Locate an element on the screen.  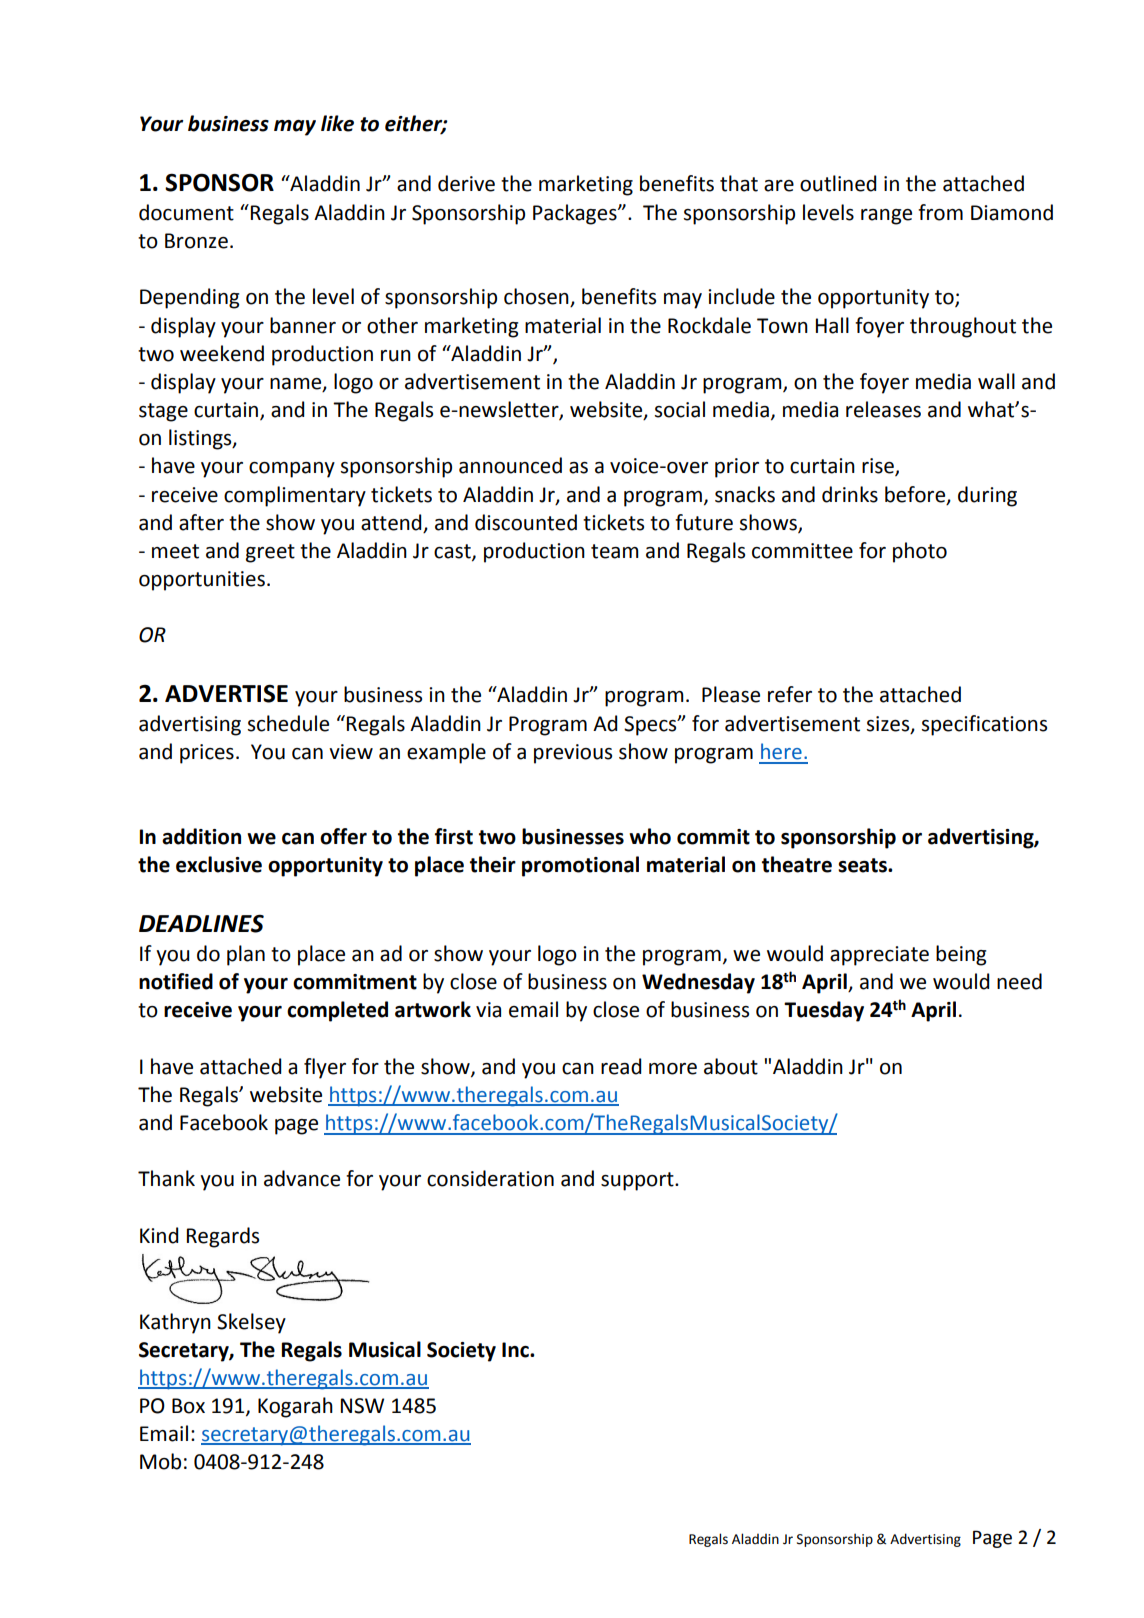
like is located at coordinates (337, 123).
